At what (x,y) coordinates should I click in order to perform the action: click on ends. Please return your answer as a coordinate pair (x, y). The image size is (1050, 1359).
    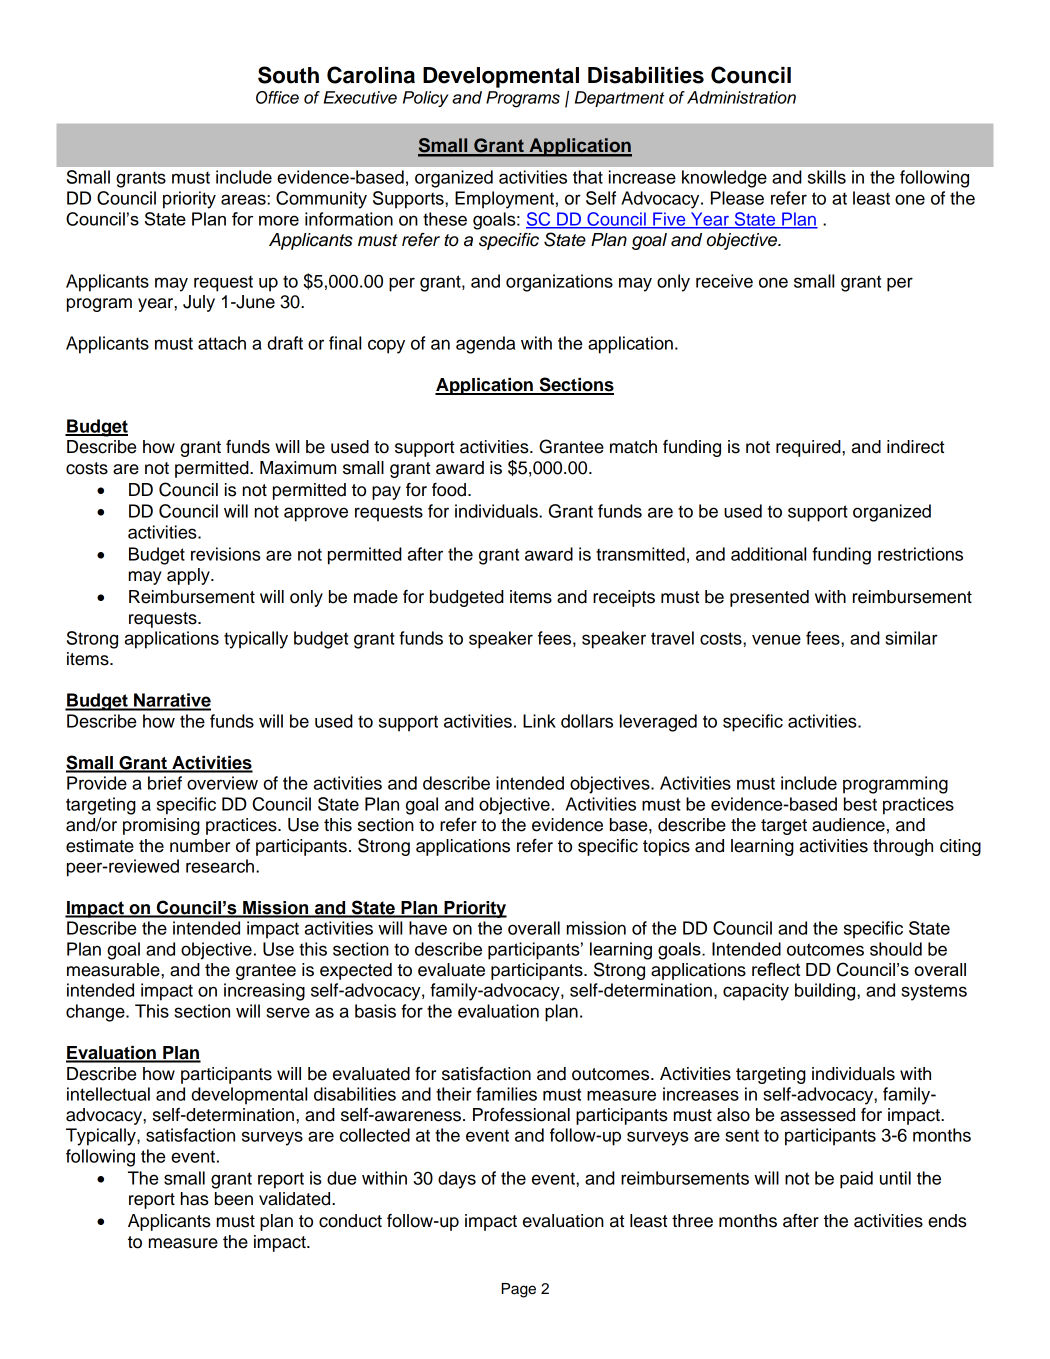
    Looking at the image, I should click on (947, 1221).
